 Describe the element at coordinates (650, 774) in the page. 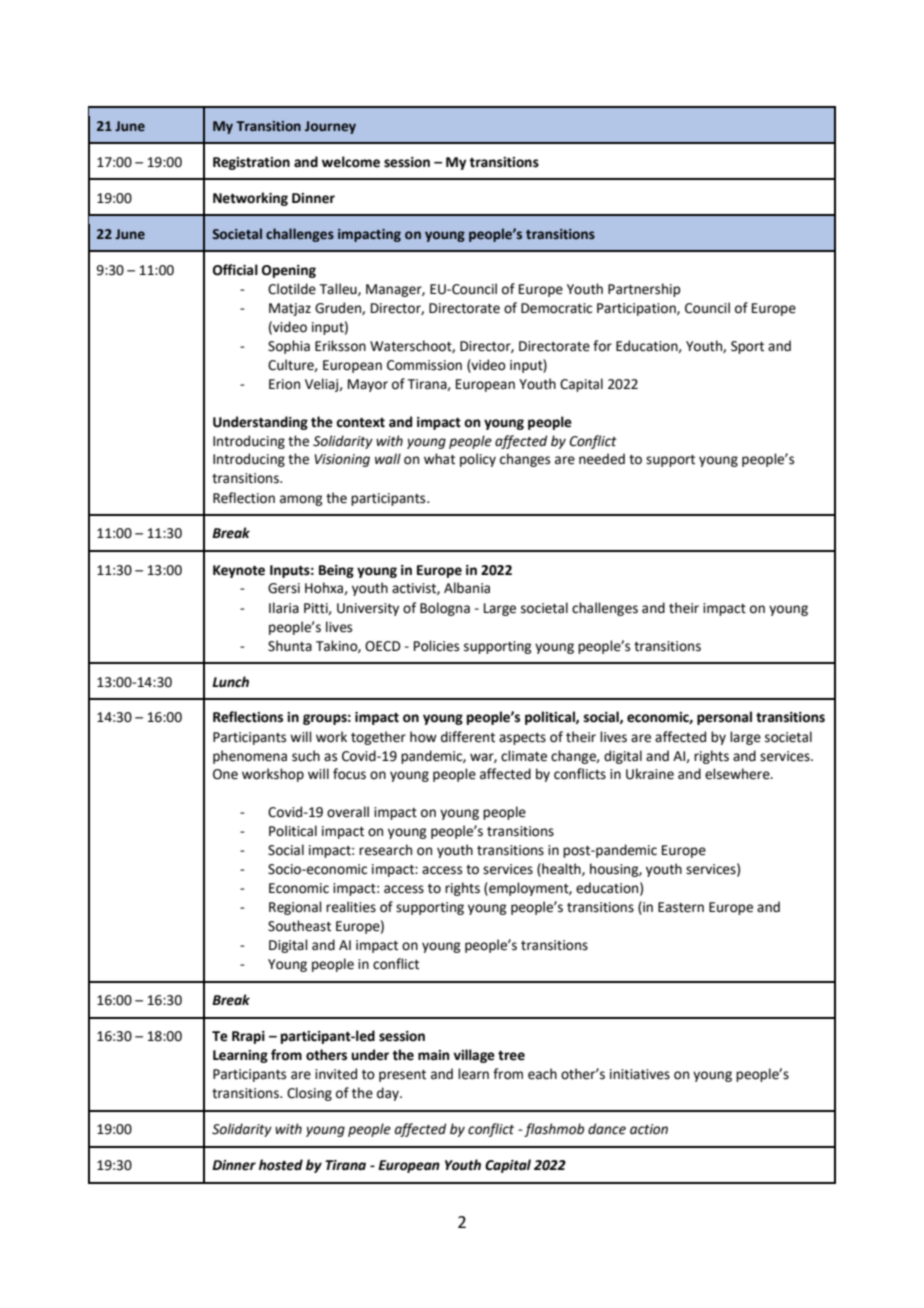

I see `Ukraine` at that location.
